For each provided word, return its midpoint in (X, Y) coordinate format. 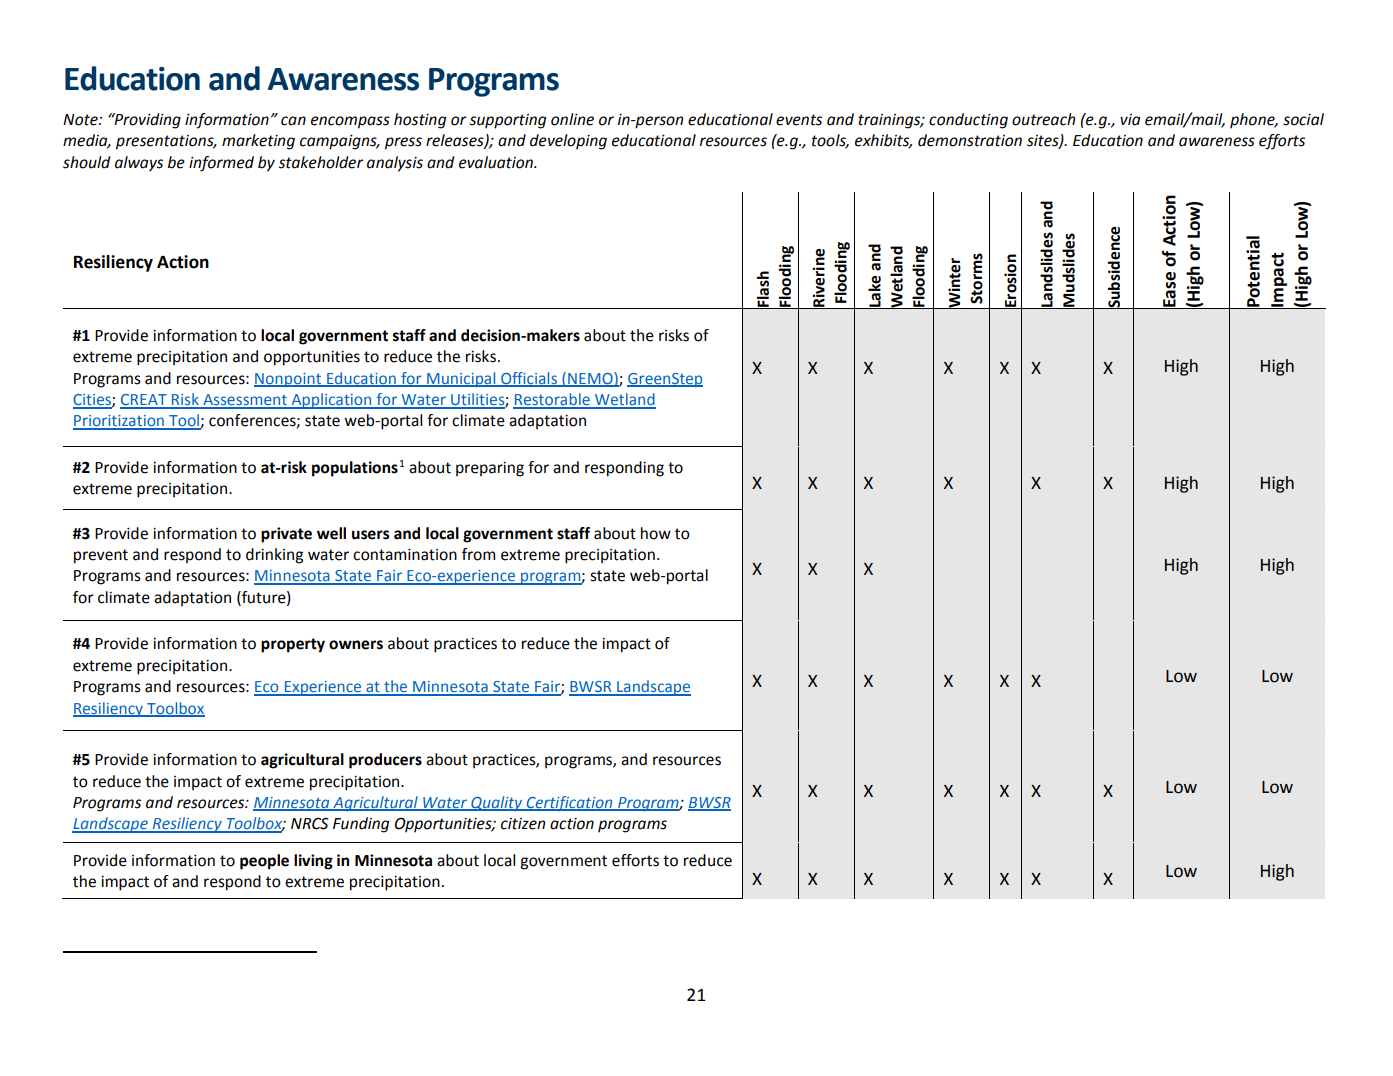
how (656, 533)
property (293, 645)
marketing (258, 142)
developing (568, 142)
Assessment (245, 401)
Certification (569, 803)
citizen (523, 824)
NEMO (590, 379)
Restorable (552, 400)
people (264, 862)
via (1130, 120)
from (478, 554)
